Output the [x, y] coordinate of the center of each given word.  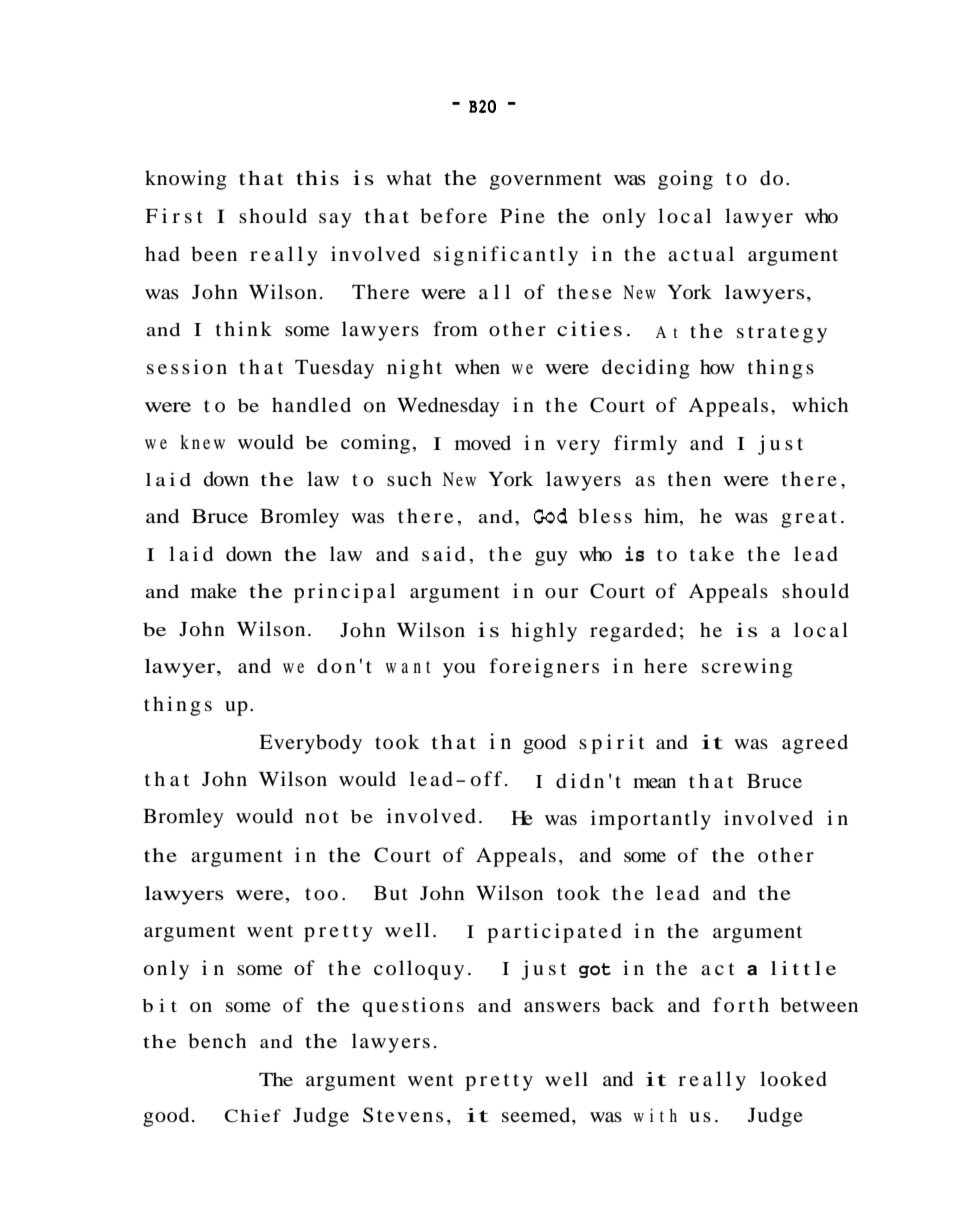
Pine [522, 215]
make [214, 590]
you [459, 670]
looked [793, 1079]
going [685, 180]
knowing [186, 180]
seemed [537, 1116]
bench [217, 1041]
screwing [747, 668]
